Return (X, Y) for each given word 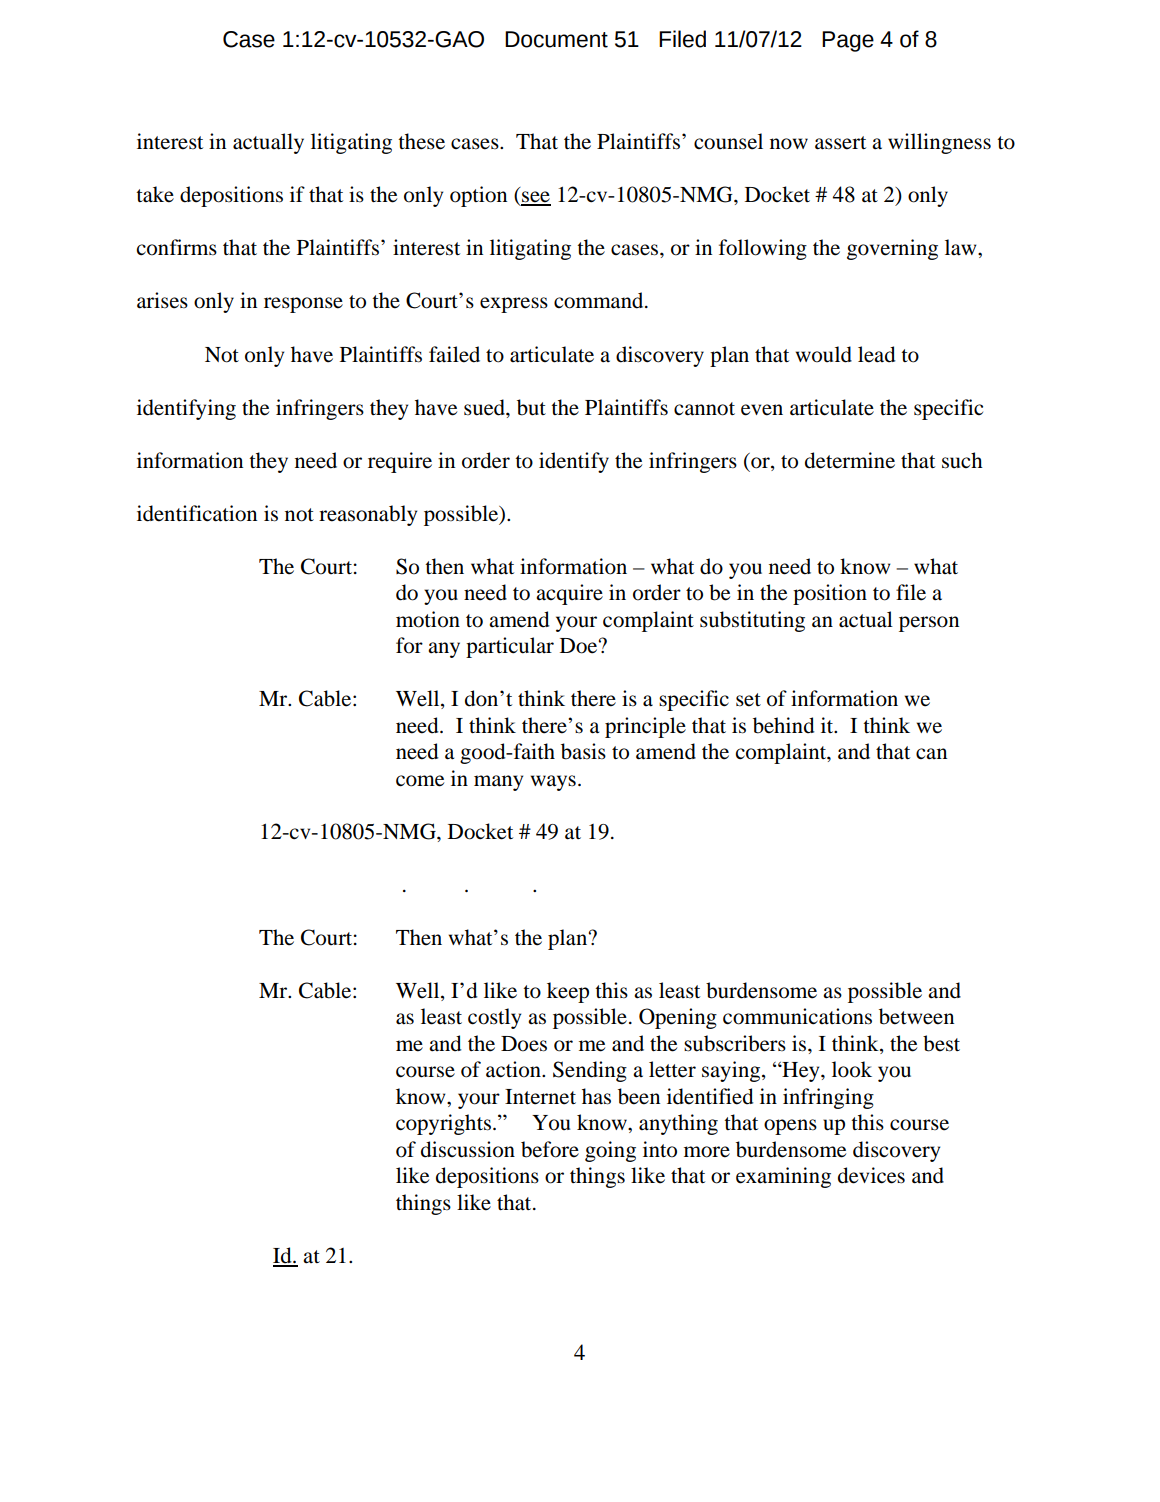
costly (494, 1018)
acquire (569, 594)
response (303, 305)
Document (556, 39)
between (916, 1016)
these (421, 141)
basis (583, 751)
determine (850, 460)
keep (568, 992)
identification (197, 513)
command (600, 300)
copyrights (443, 1124)
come (420, 781)
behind (784, 725)
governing (892, 249)
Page (848, 41)
